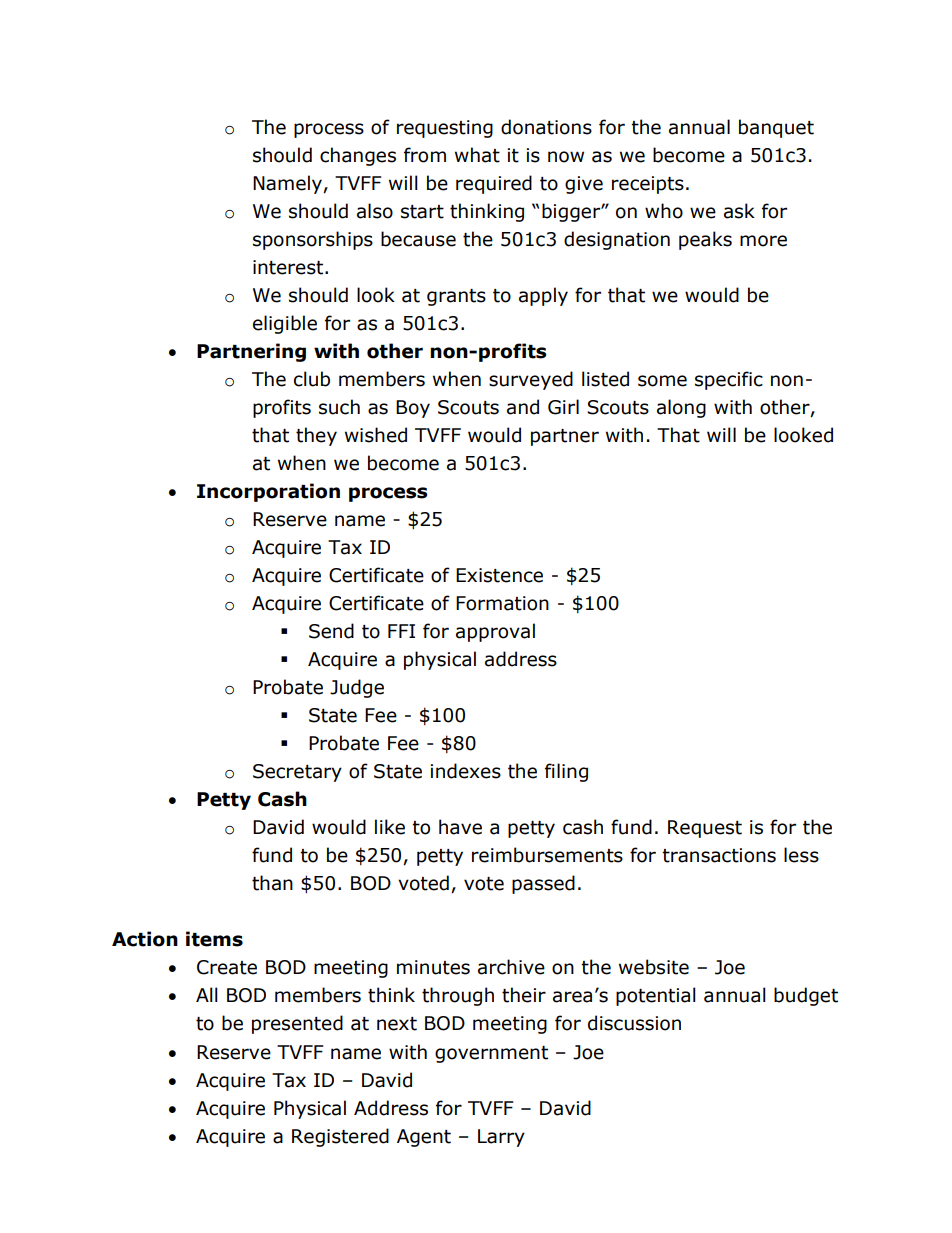 Image resolution: width=952 pixels, height=1233 pixels. What do you see at coordinates (340, 1137) in the screenshot?
I see `Registered` at bounding box center [340, 1137].
